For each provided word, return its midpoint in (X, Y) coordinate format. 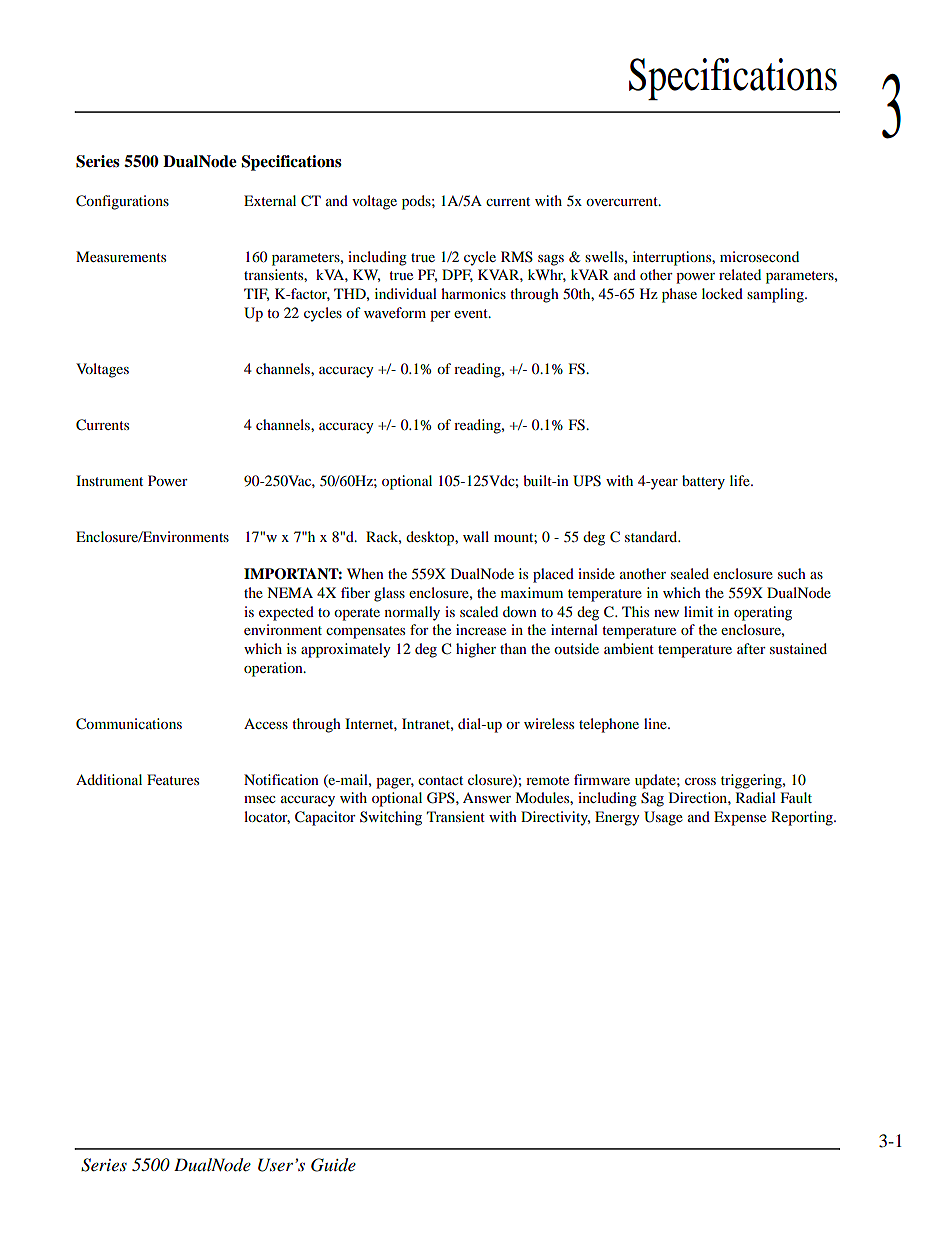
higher (476, 650)
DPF (457, 275)
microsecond (759, 256)
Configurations (122, 202)
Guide (333, 1165)
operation (274, 669)
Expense (740, 818)
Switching (391, 818)
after (751, 648)
